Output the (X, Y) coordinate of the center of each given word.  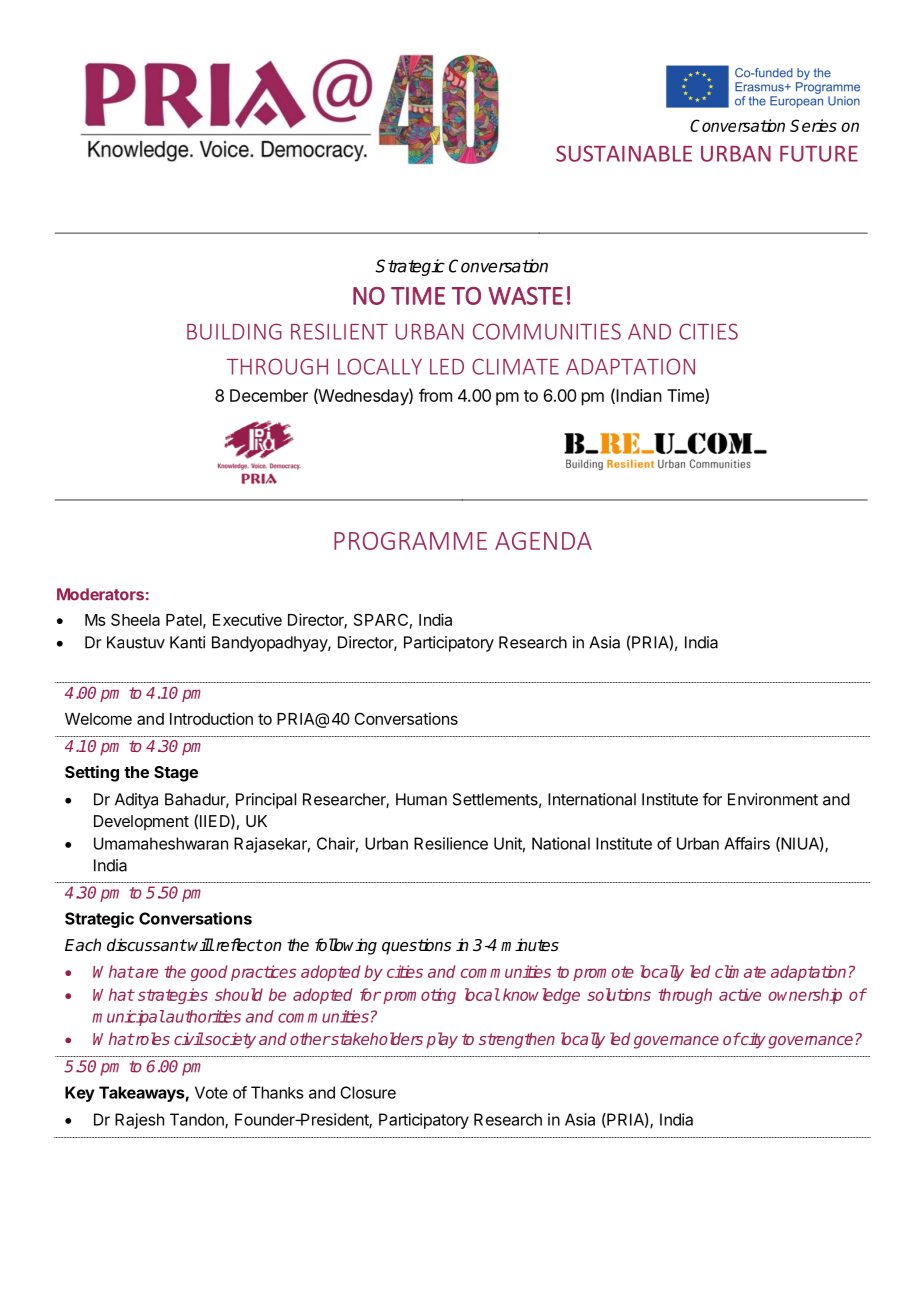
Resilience (451, 843)
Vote (211, 1092)
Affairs (747, 843)
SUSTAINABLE (624, 153)
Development (141, 823)
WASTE (525, 296)
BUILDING (234, 331)
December (269, 395)
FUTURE (819, 154)
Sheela (135, 619)
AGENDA (543, 541)
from (435, 395)
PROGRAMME (410, 541)
